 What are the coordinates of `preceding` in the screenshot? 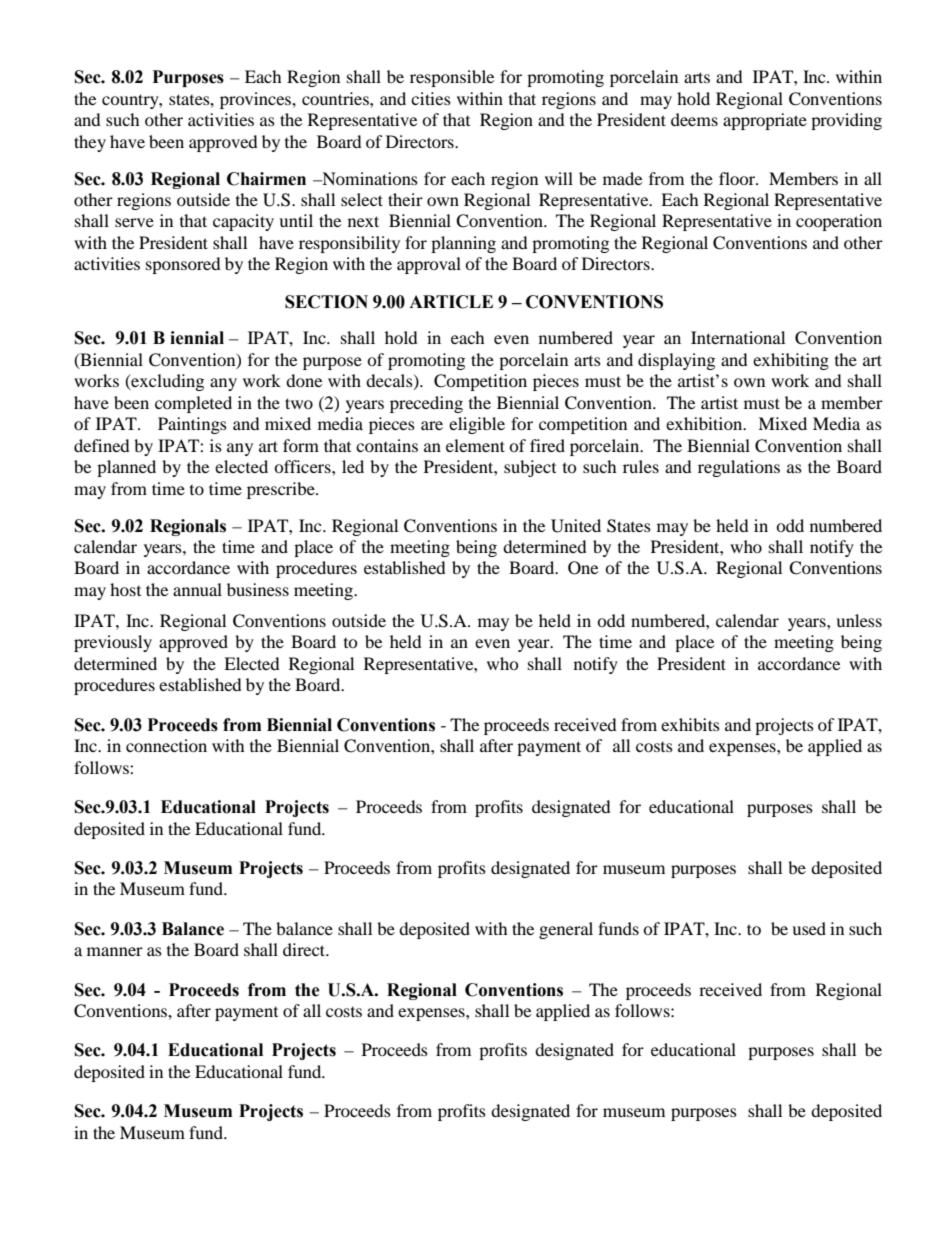 It's located at (426, 404).
